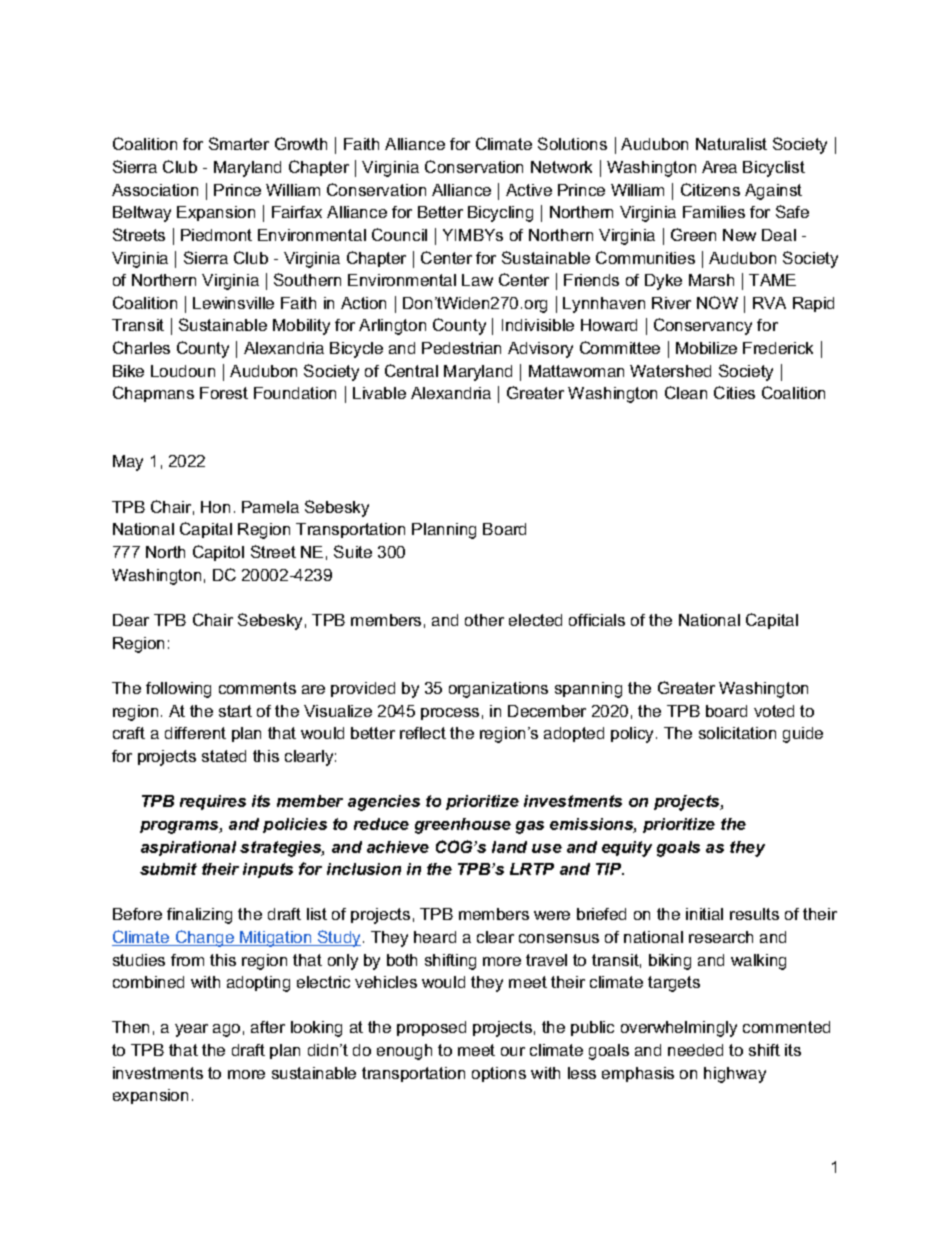  What do you see at coordinates (215, 507) in the screenshot?
I see `Hon` at bounding box center [215, 507].
